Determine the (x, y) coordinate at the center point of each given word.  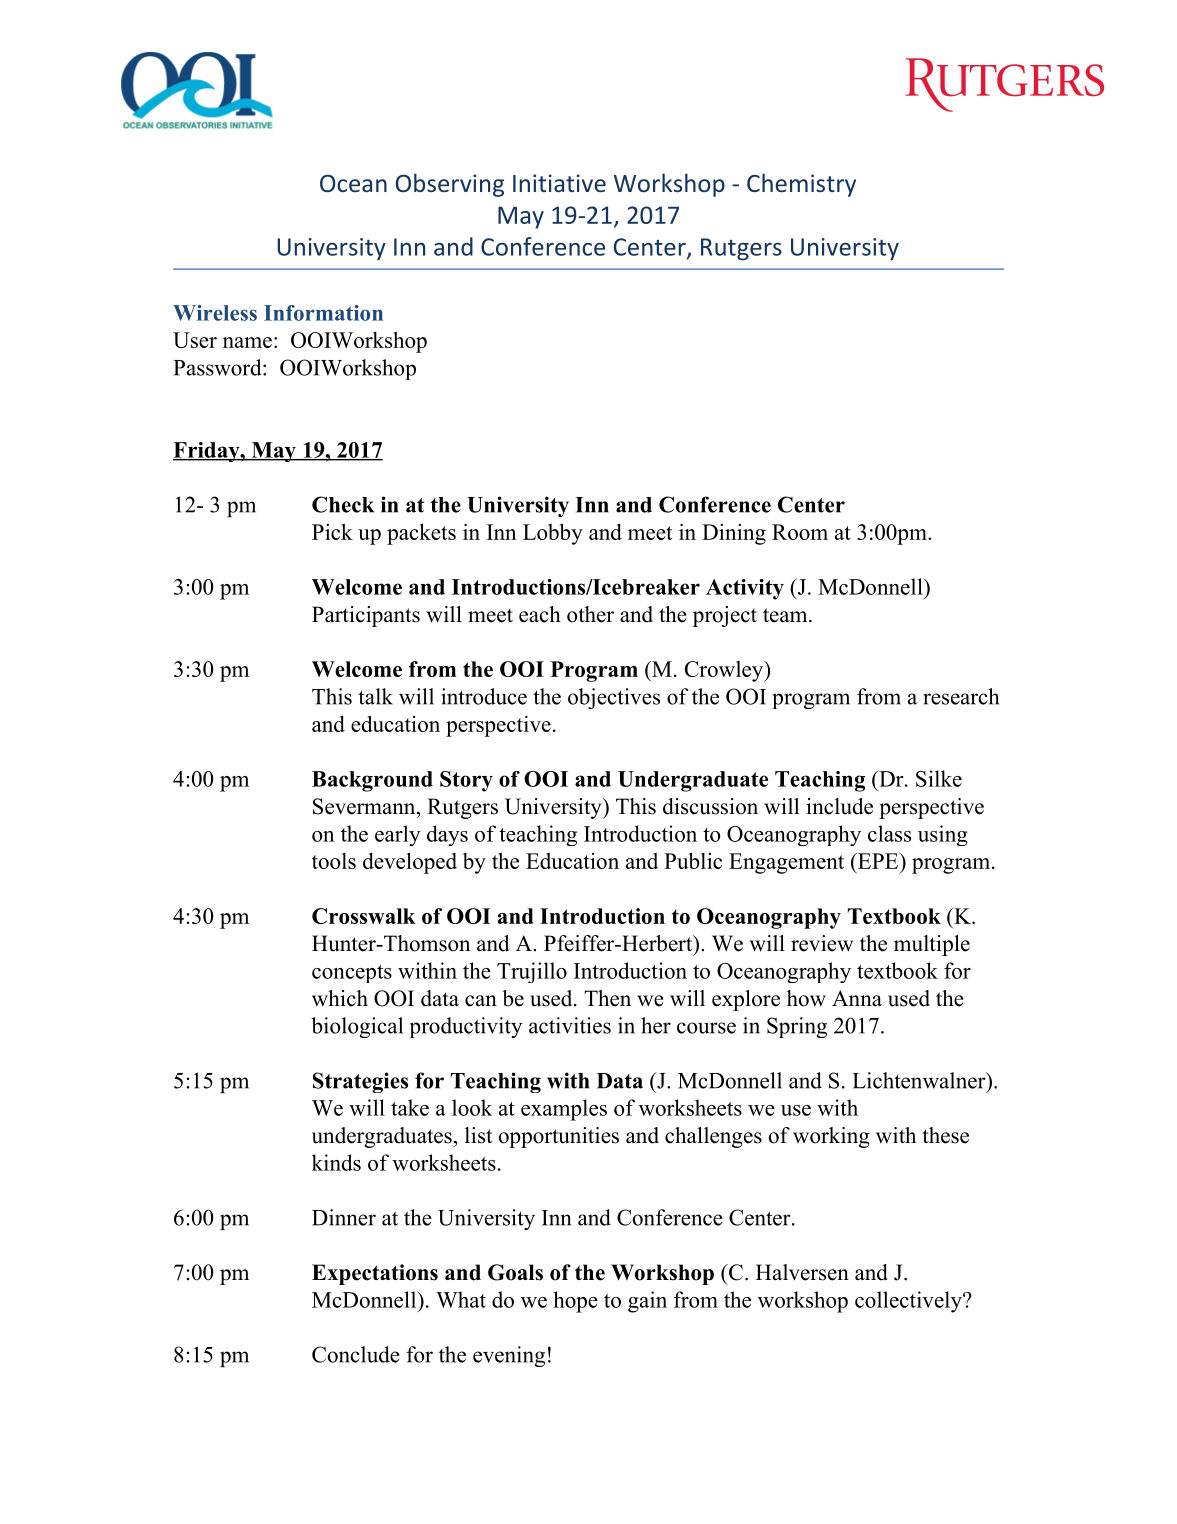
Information (323, 313)
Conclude (356, 1354)
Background (372, 781)
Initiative (559, 183)
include (839, 806)
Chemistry (801, 185)
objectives (614, 698)
